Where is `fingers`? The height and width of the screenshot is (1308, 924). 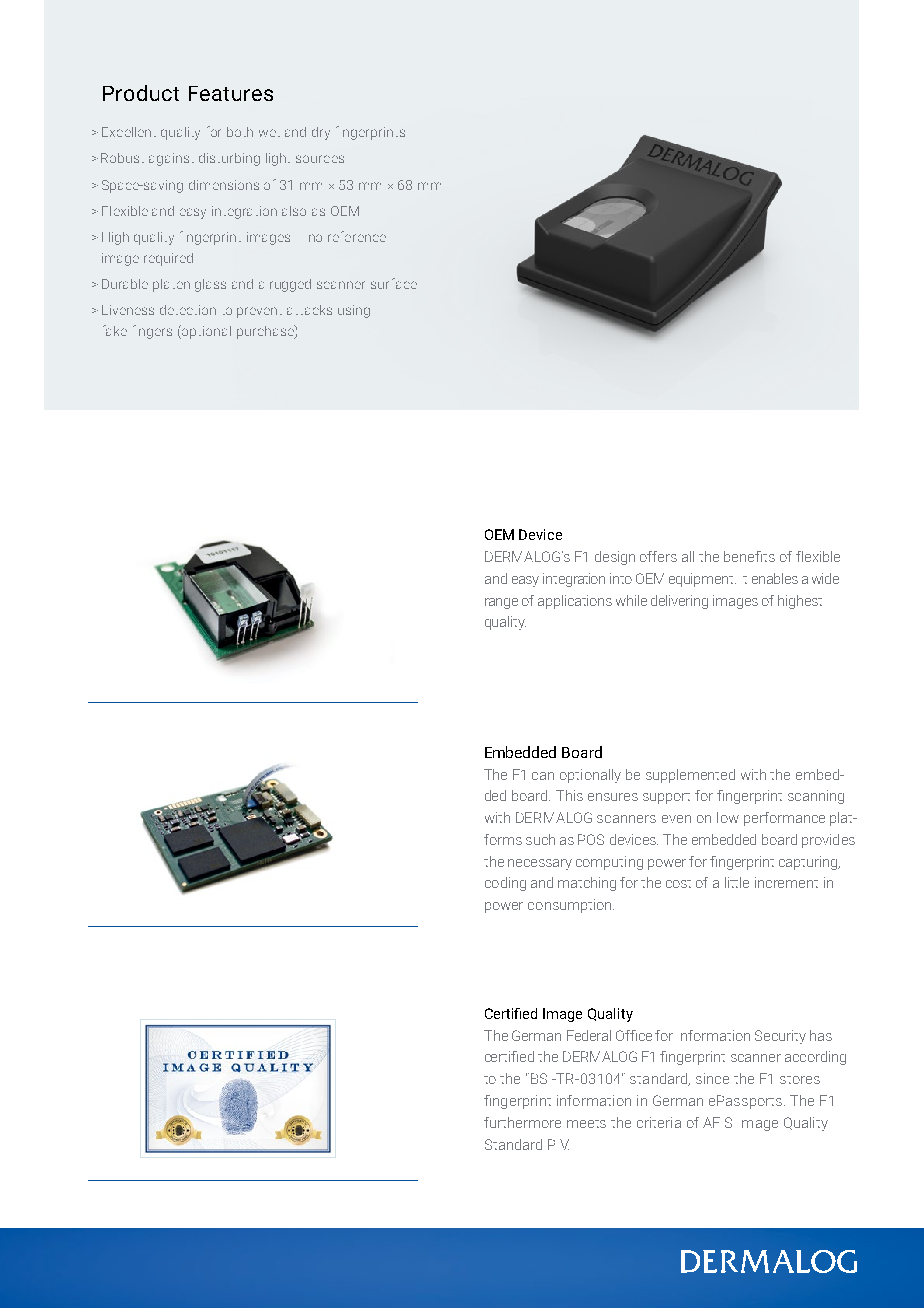 fingers is located at coordinates (152, 332).
